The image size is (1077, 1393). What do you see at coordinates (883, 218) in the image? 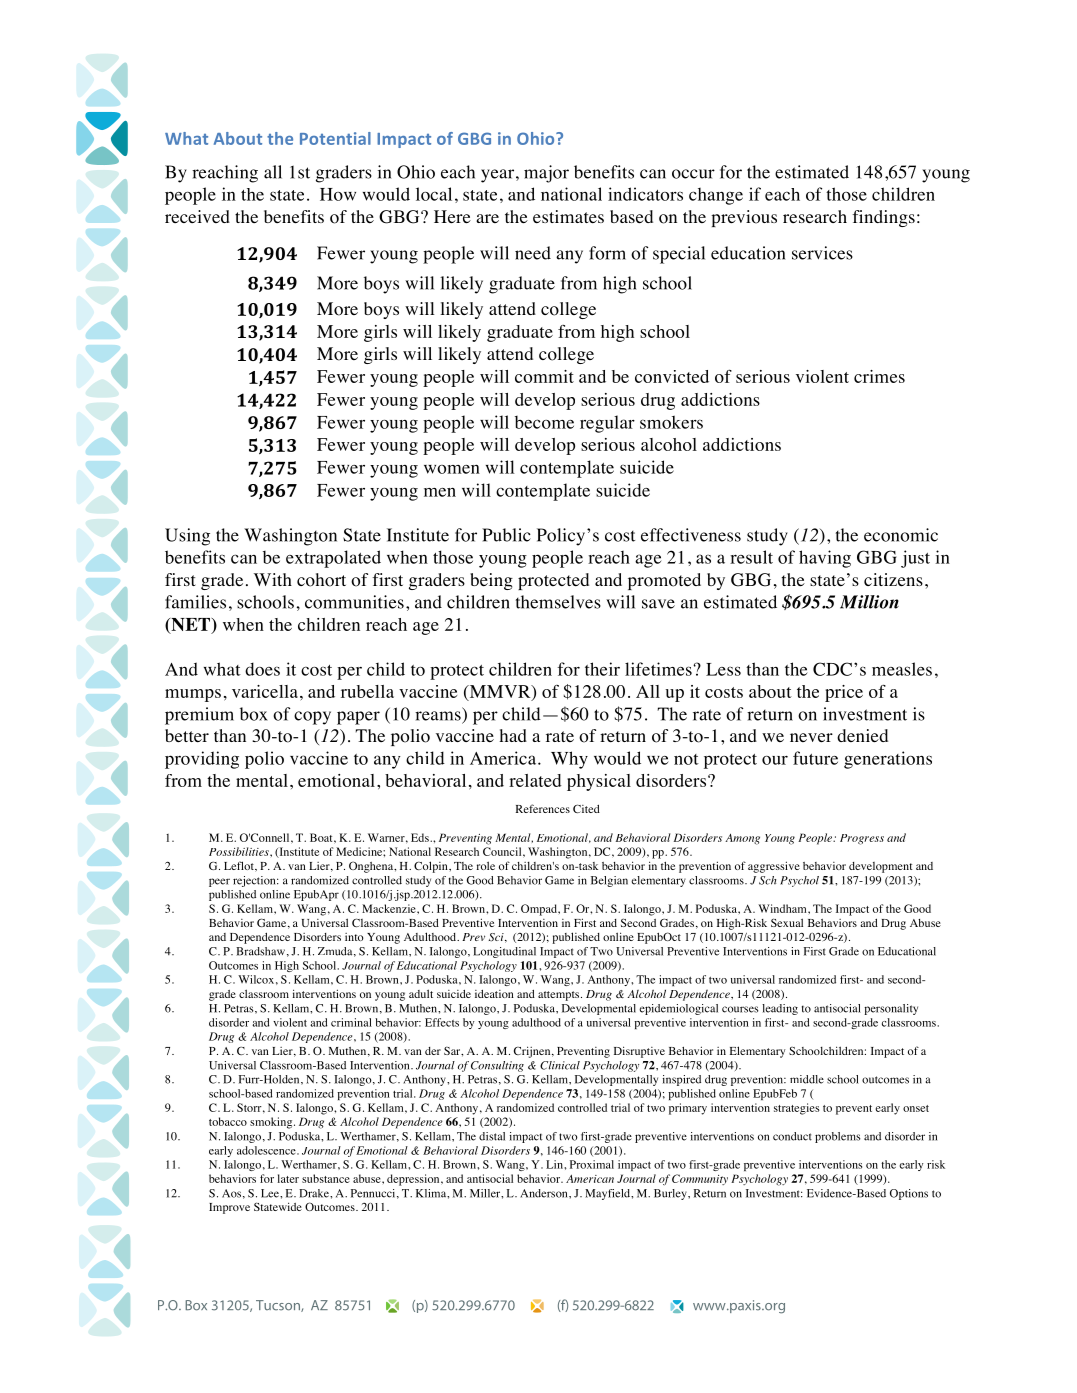
I see `findings` at bounding box center [883, 218].
